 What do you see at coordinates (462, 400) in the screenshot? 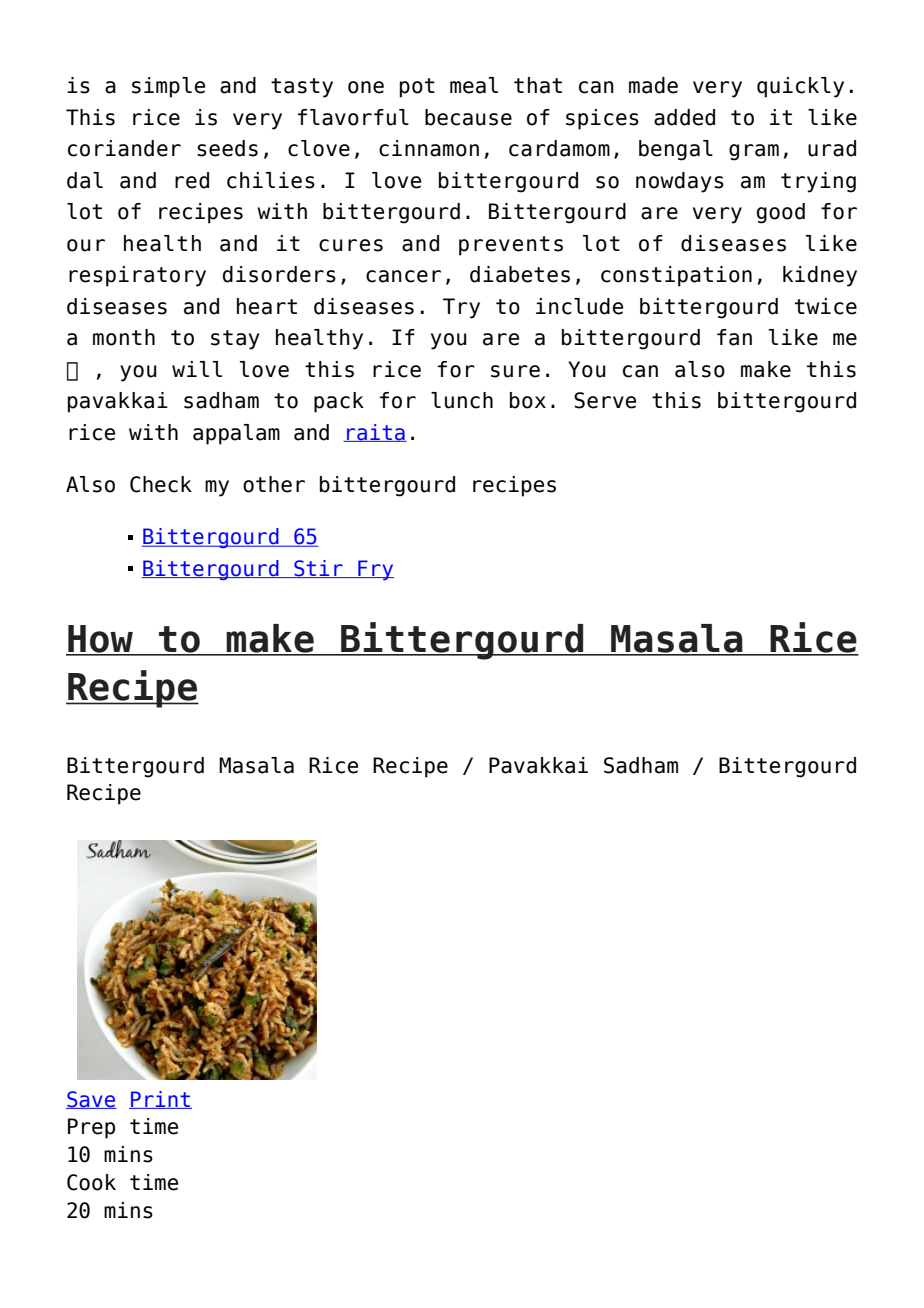
I see `lunch` at bounding box center [462, 400].
